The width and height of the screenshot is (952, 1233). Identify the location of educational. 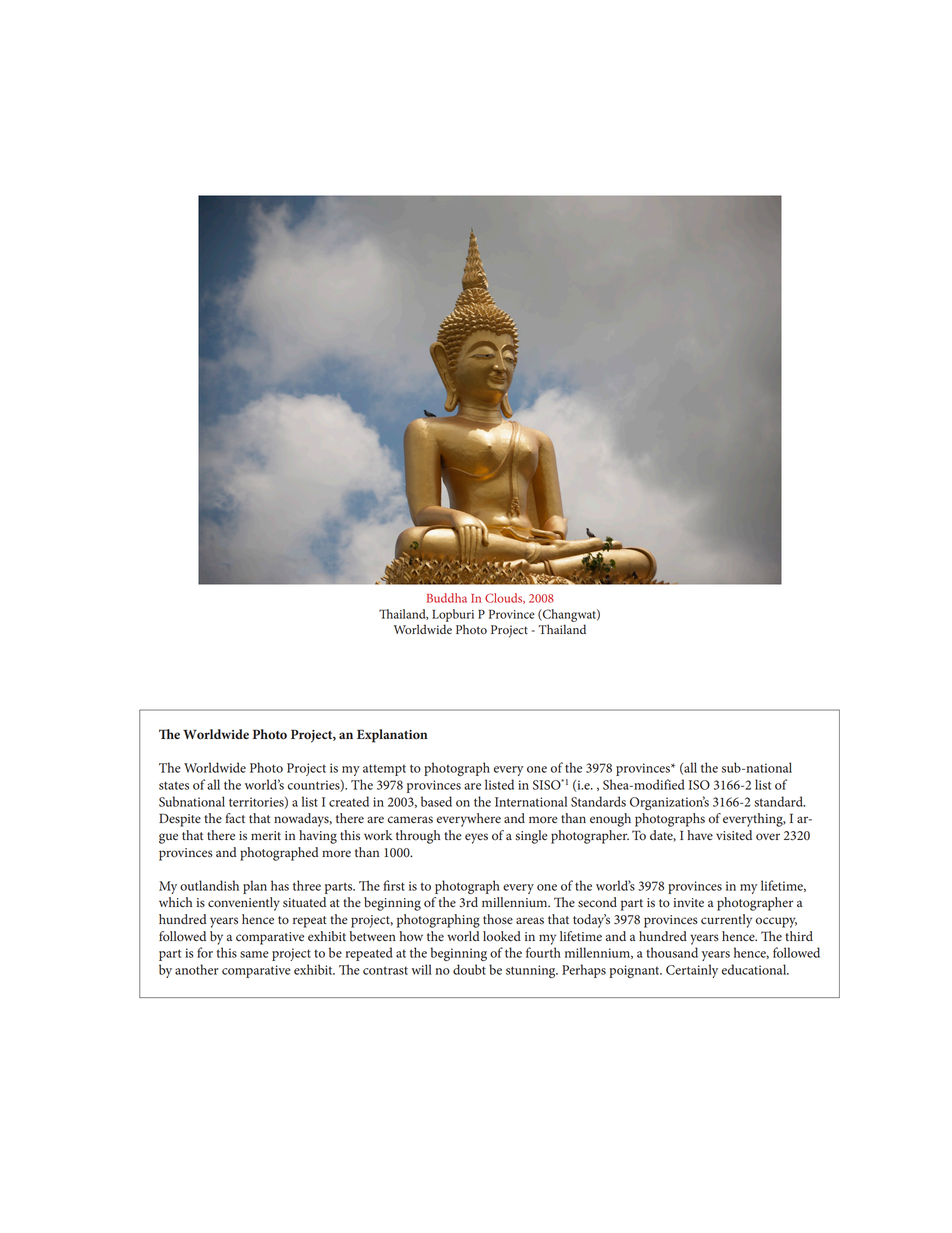
(755, 969).
